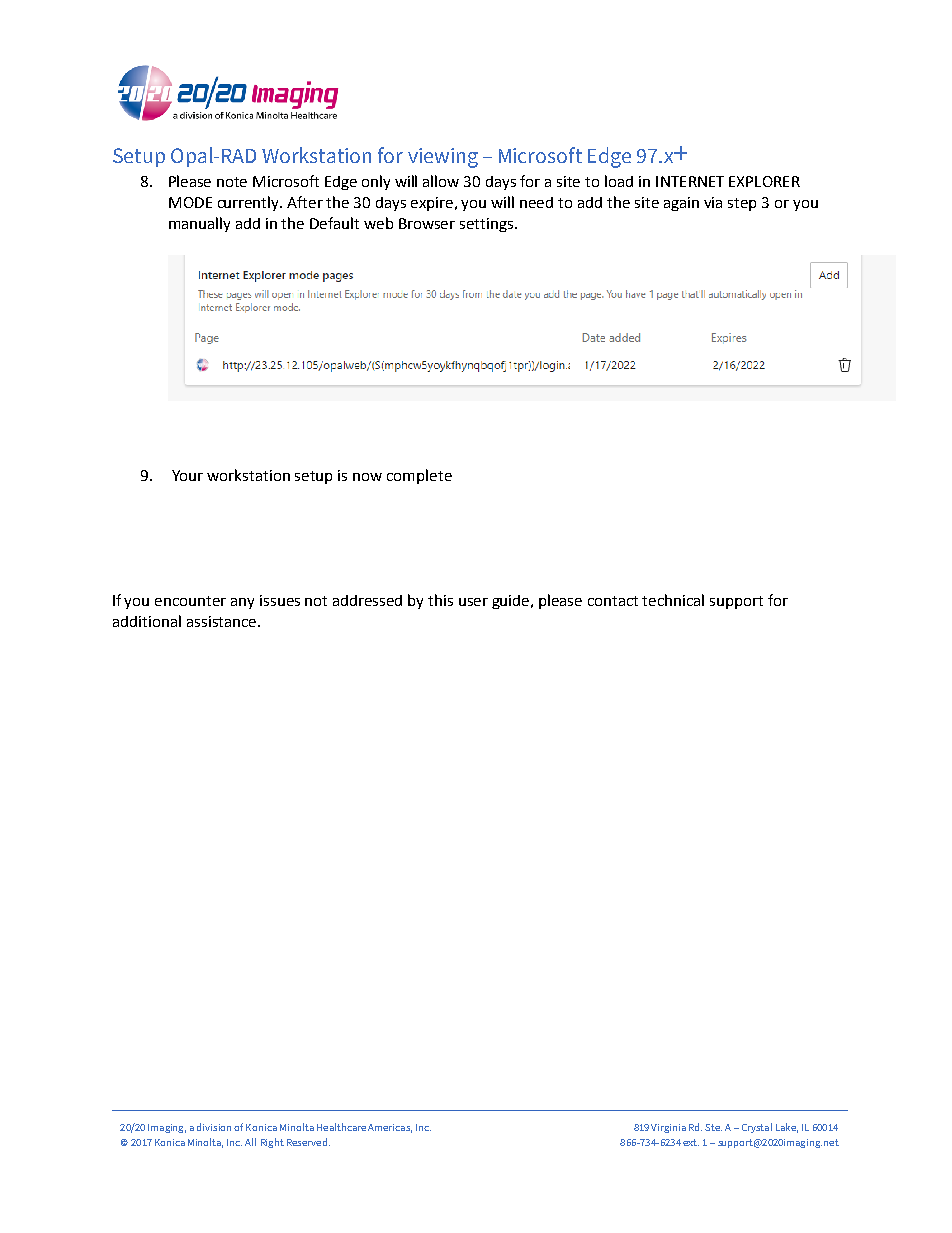  What do you see at coordinates (690, 181) in the page?
I see `INTERNET` at bounding box center [690, 181].
